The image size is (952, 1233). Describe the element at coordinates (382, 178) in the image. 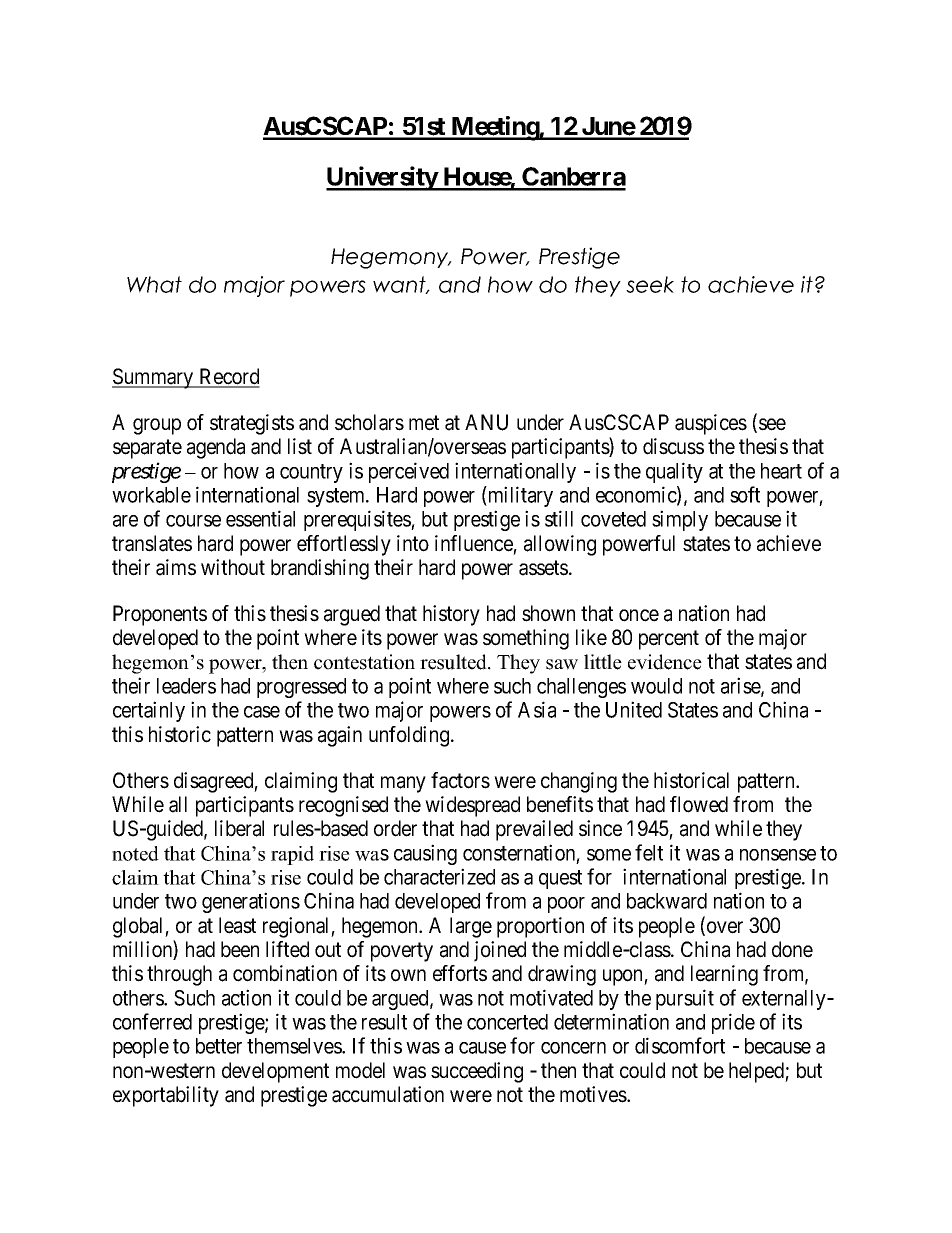

I see `University` at that location.
